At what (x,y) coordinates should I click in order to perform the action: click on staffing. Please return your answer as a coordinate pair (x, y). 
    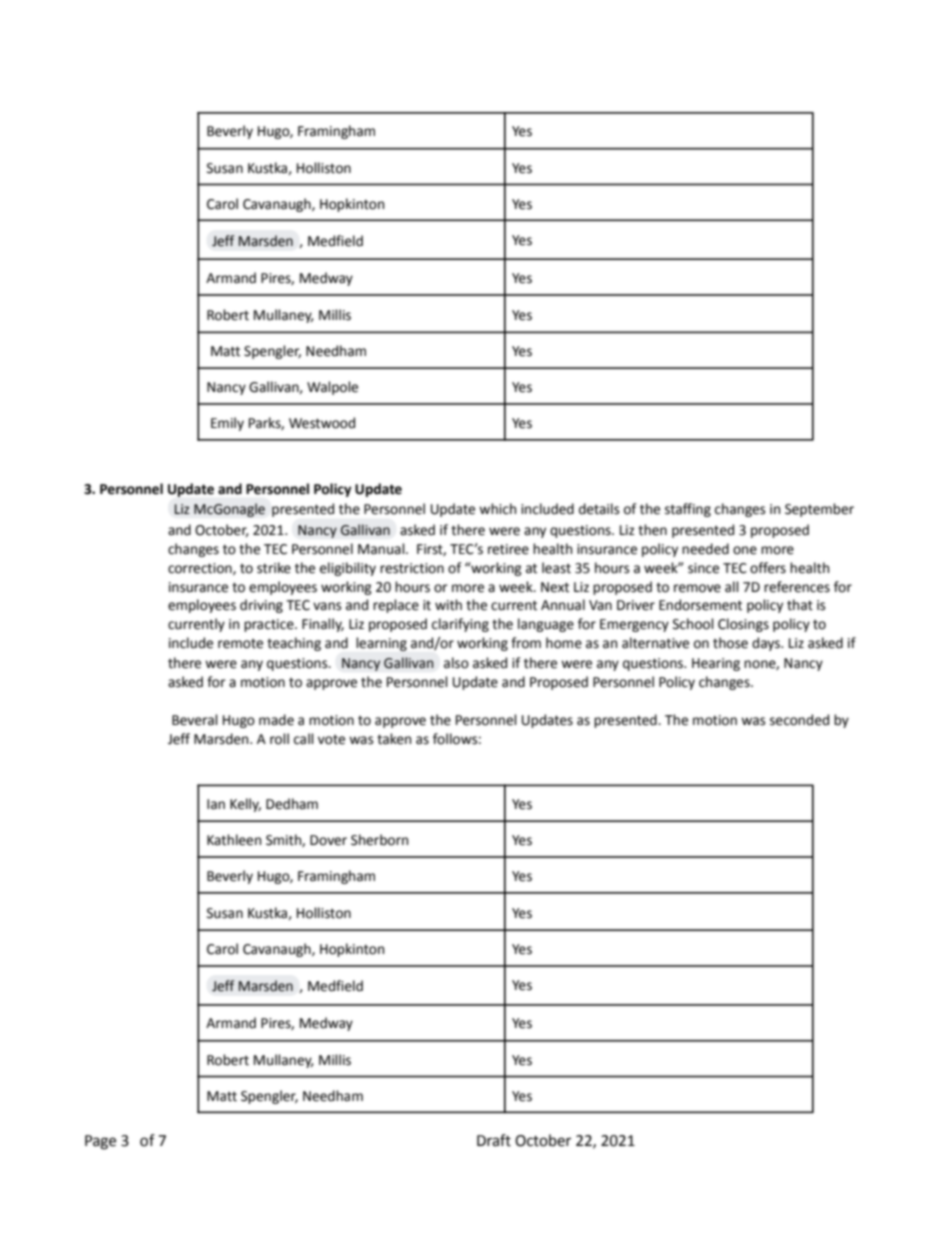
    Looking at the image, I should click on (688, 510).
